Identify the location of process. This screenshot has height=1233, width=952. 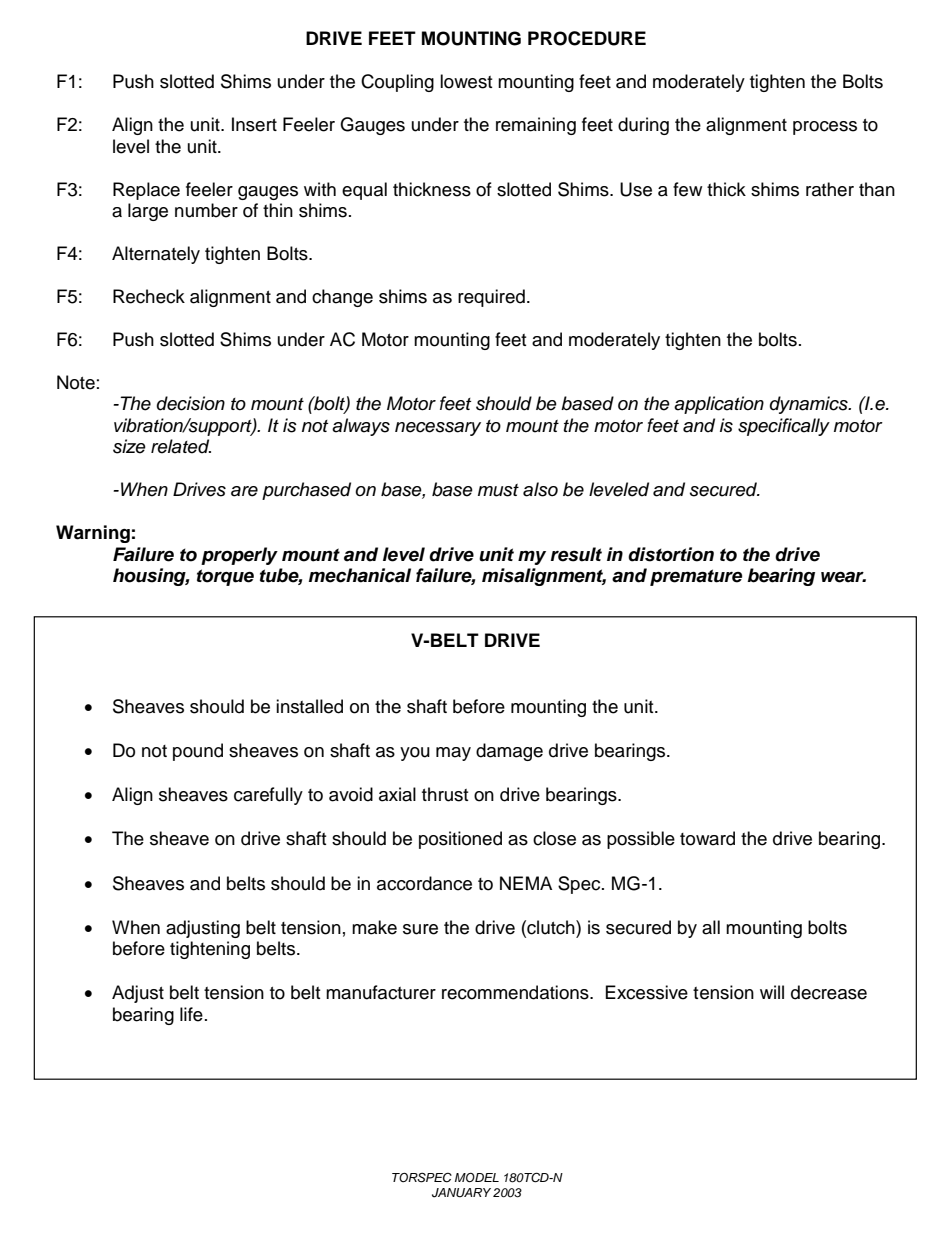
(825, 128).
